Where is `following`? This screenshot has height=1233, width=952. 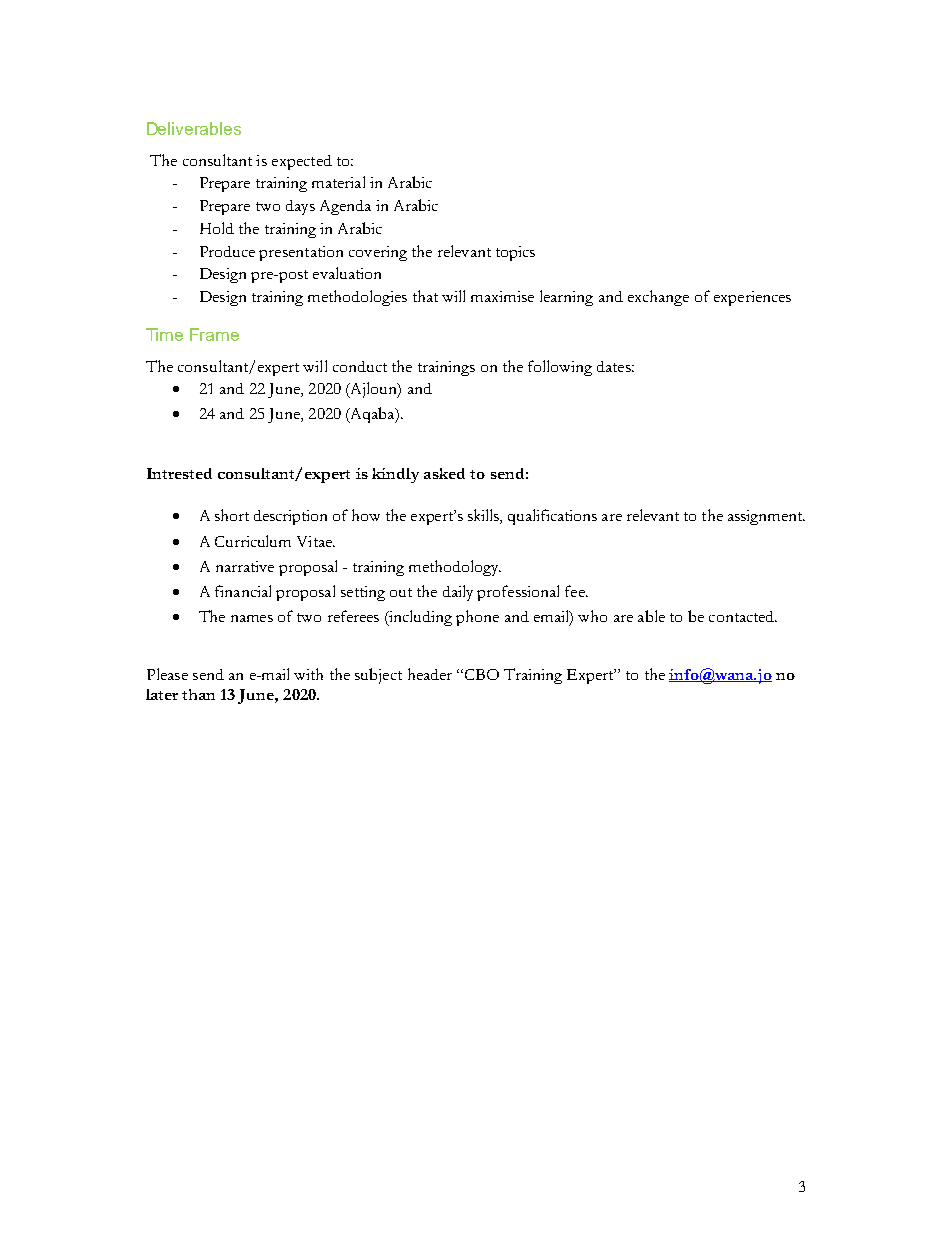
following is located at coordinates (560, 368).
